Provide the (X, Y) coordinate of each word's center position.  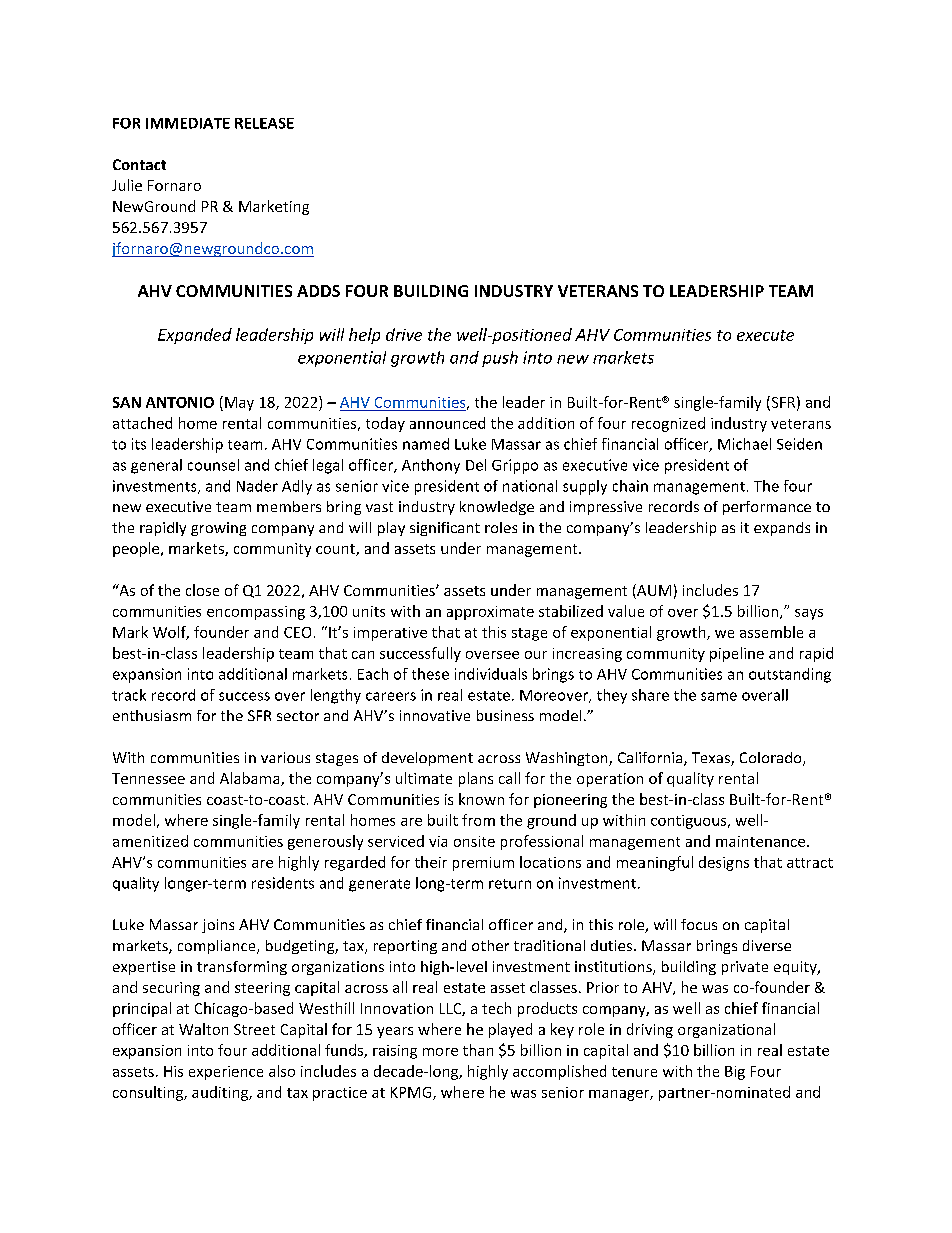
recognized (668, 424)
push (500, 359)
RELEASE (264, 123)
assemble (771, 632)
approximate (490, 613)
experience (226, 1073)
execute (765, 335)
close (202, 590)
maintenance (760, 841)
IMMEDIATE (188, 123)
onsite (474, 841)
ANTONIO (180, 402)
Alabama (251, 779)
